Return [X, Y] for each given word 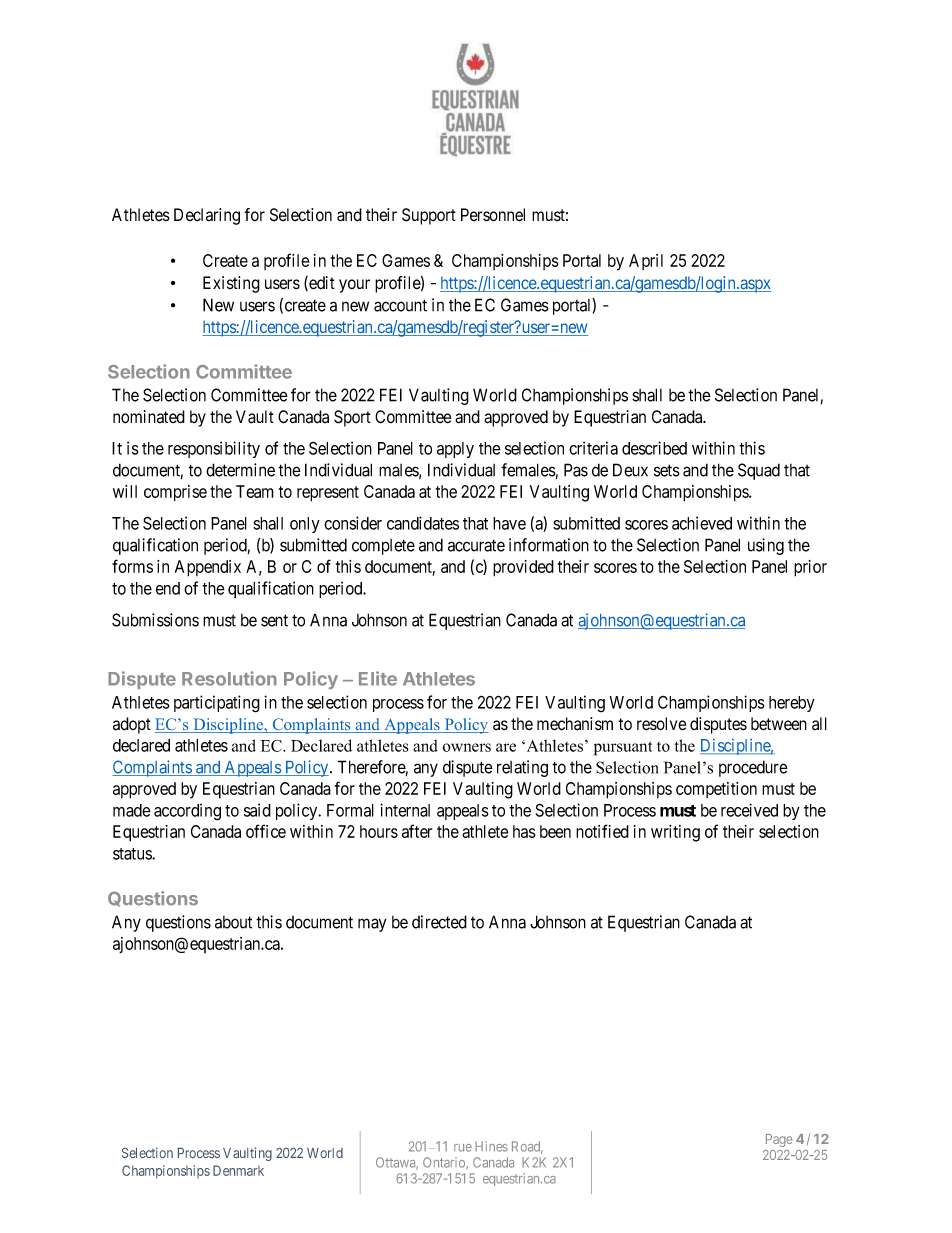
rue [463, 1148]
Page [779, 1140]
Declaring [207, 216]
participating [217, 704]
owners [466, 747]
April [646, 262]
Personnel [493, 215]
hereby [792, 704]
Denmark [238, 1170]
